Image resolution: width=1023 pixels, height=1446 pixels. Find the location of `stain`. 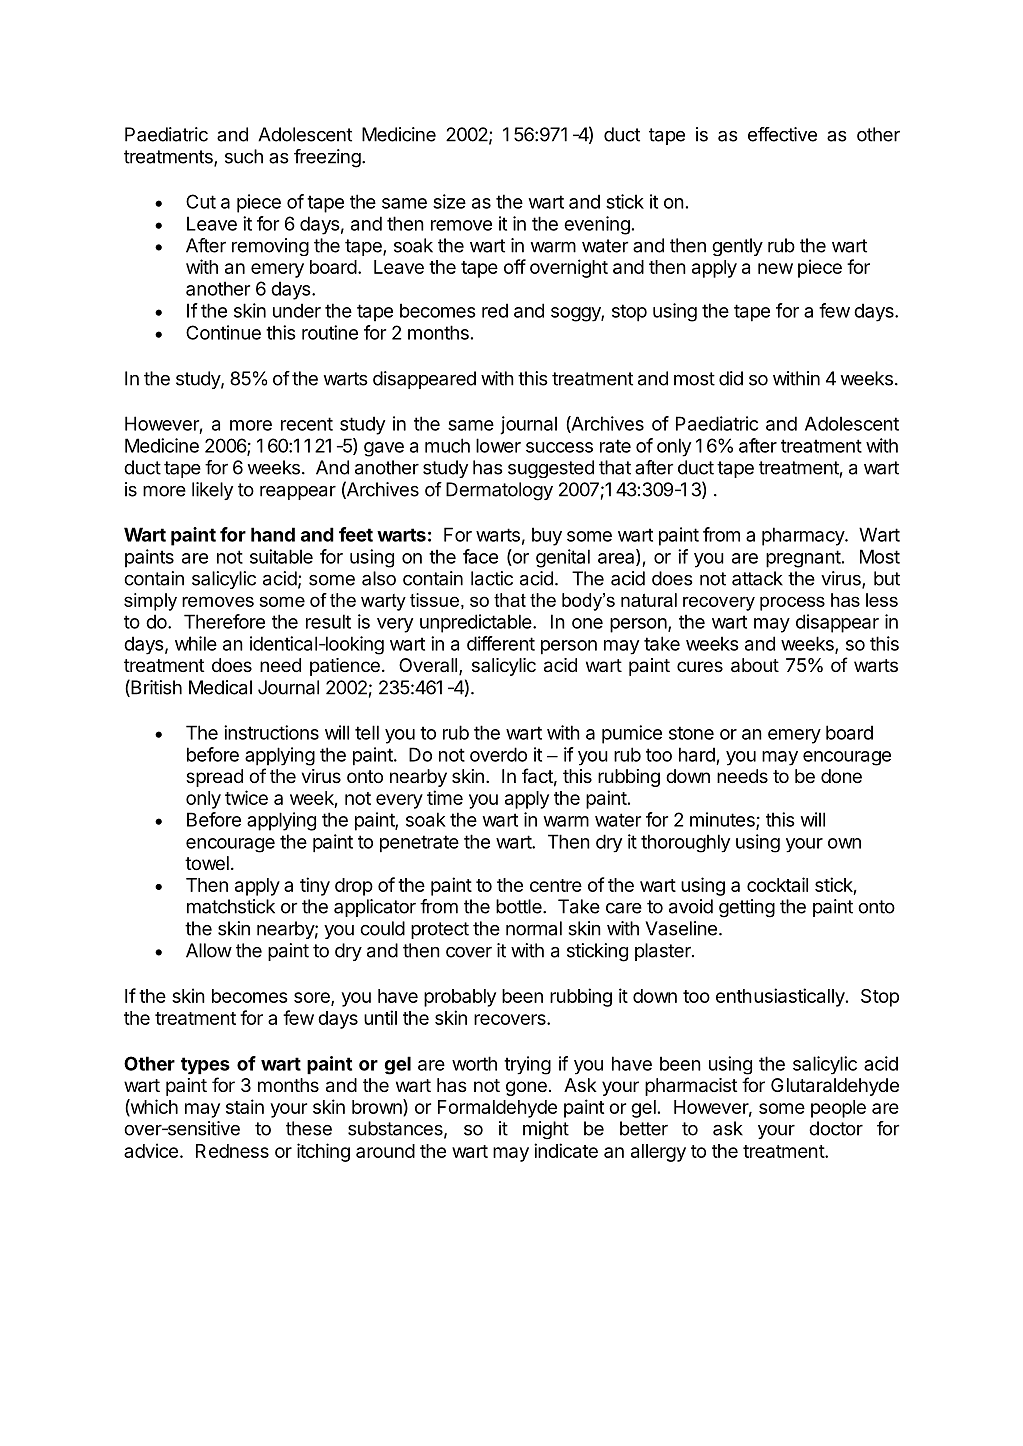

stain is located at coordinates (245, 1106).
